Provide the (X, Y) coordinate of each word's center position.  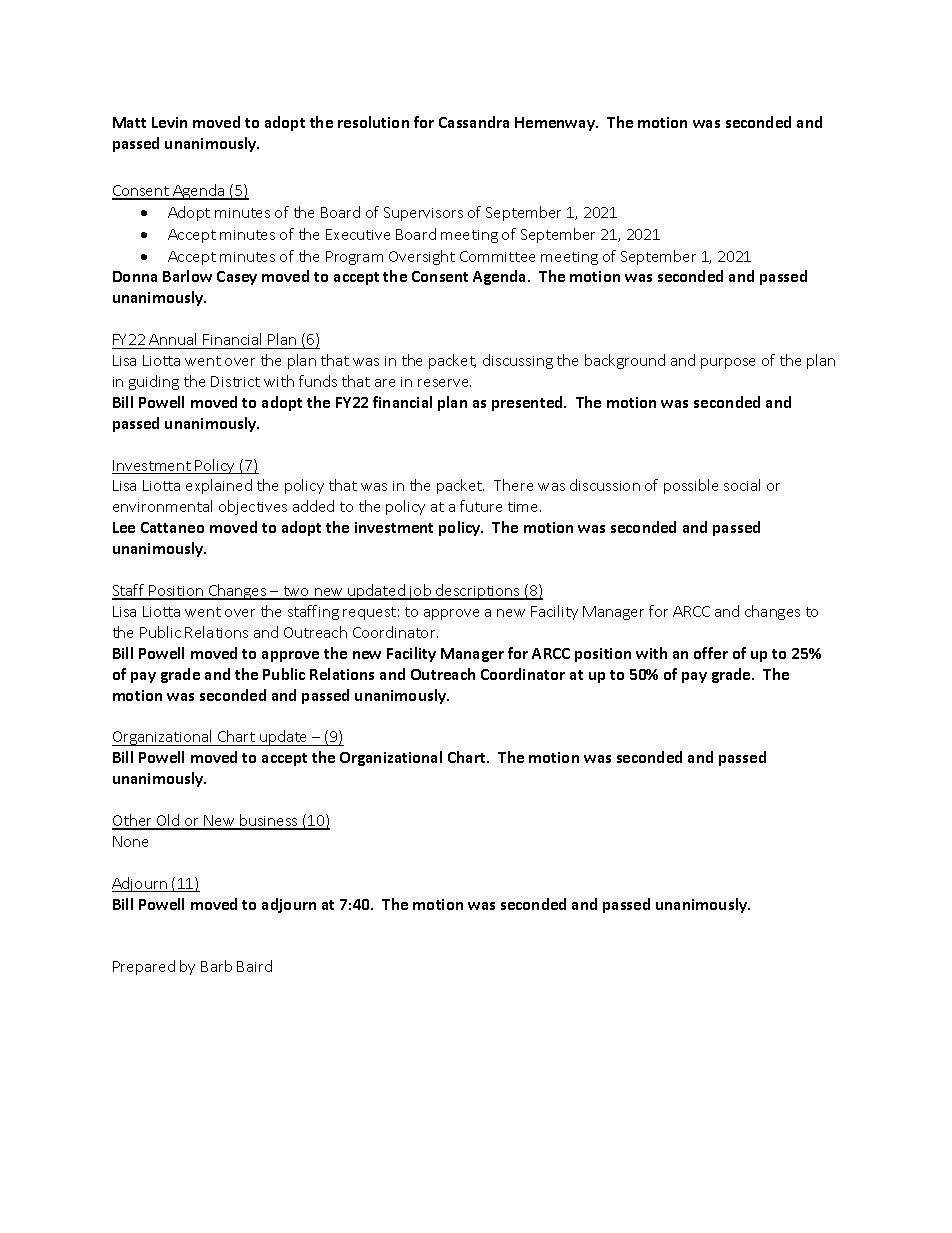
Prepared (144, 967)
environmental (162, 506)
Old (168, 821)
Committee (497, 256)
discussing (518, 361)
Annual (172, 339)
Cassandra (474, 122)
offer (711, 653)
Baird (254, 966)
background (625, 361)
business (269, 821)
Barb (216, 966)
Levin (169, 122)
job (420, 592)
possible (691, 486)
